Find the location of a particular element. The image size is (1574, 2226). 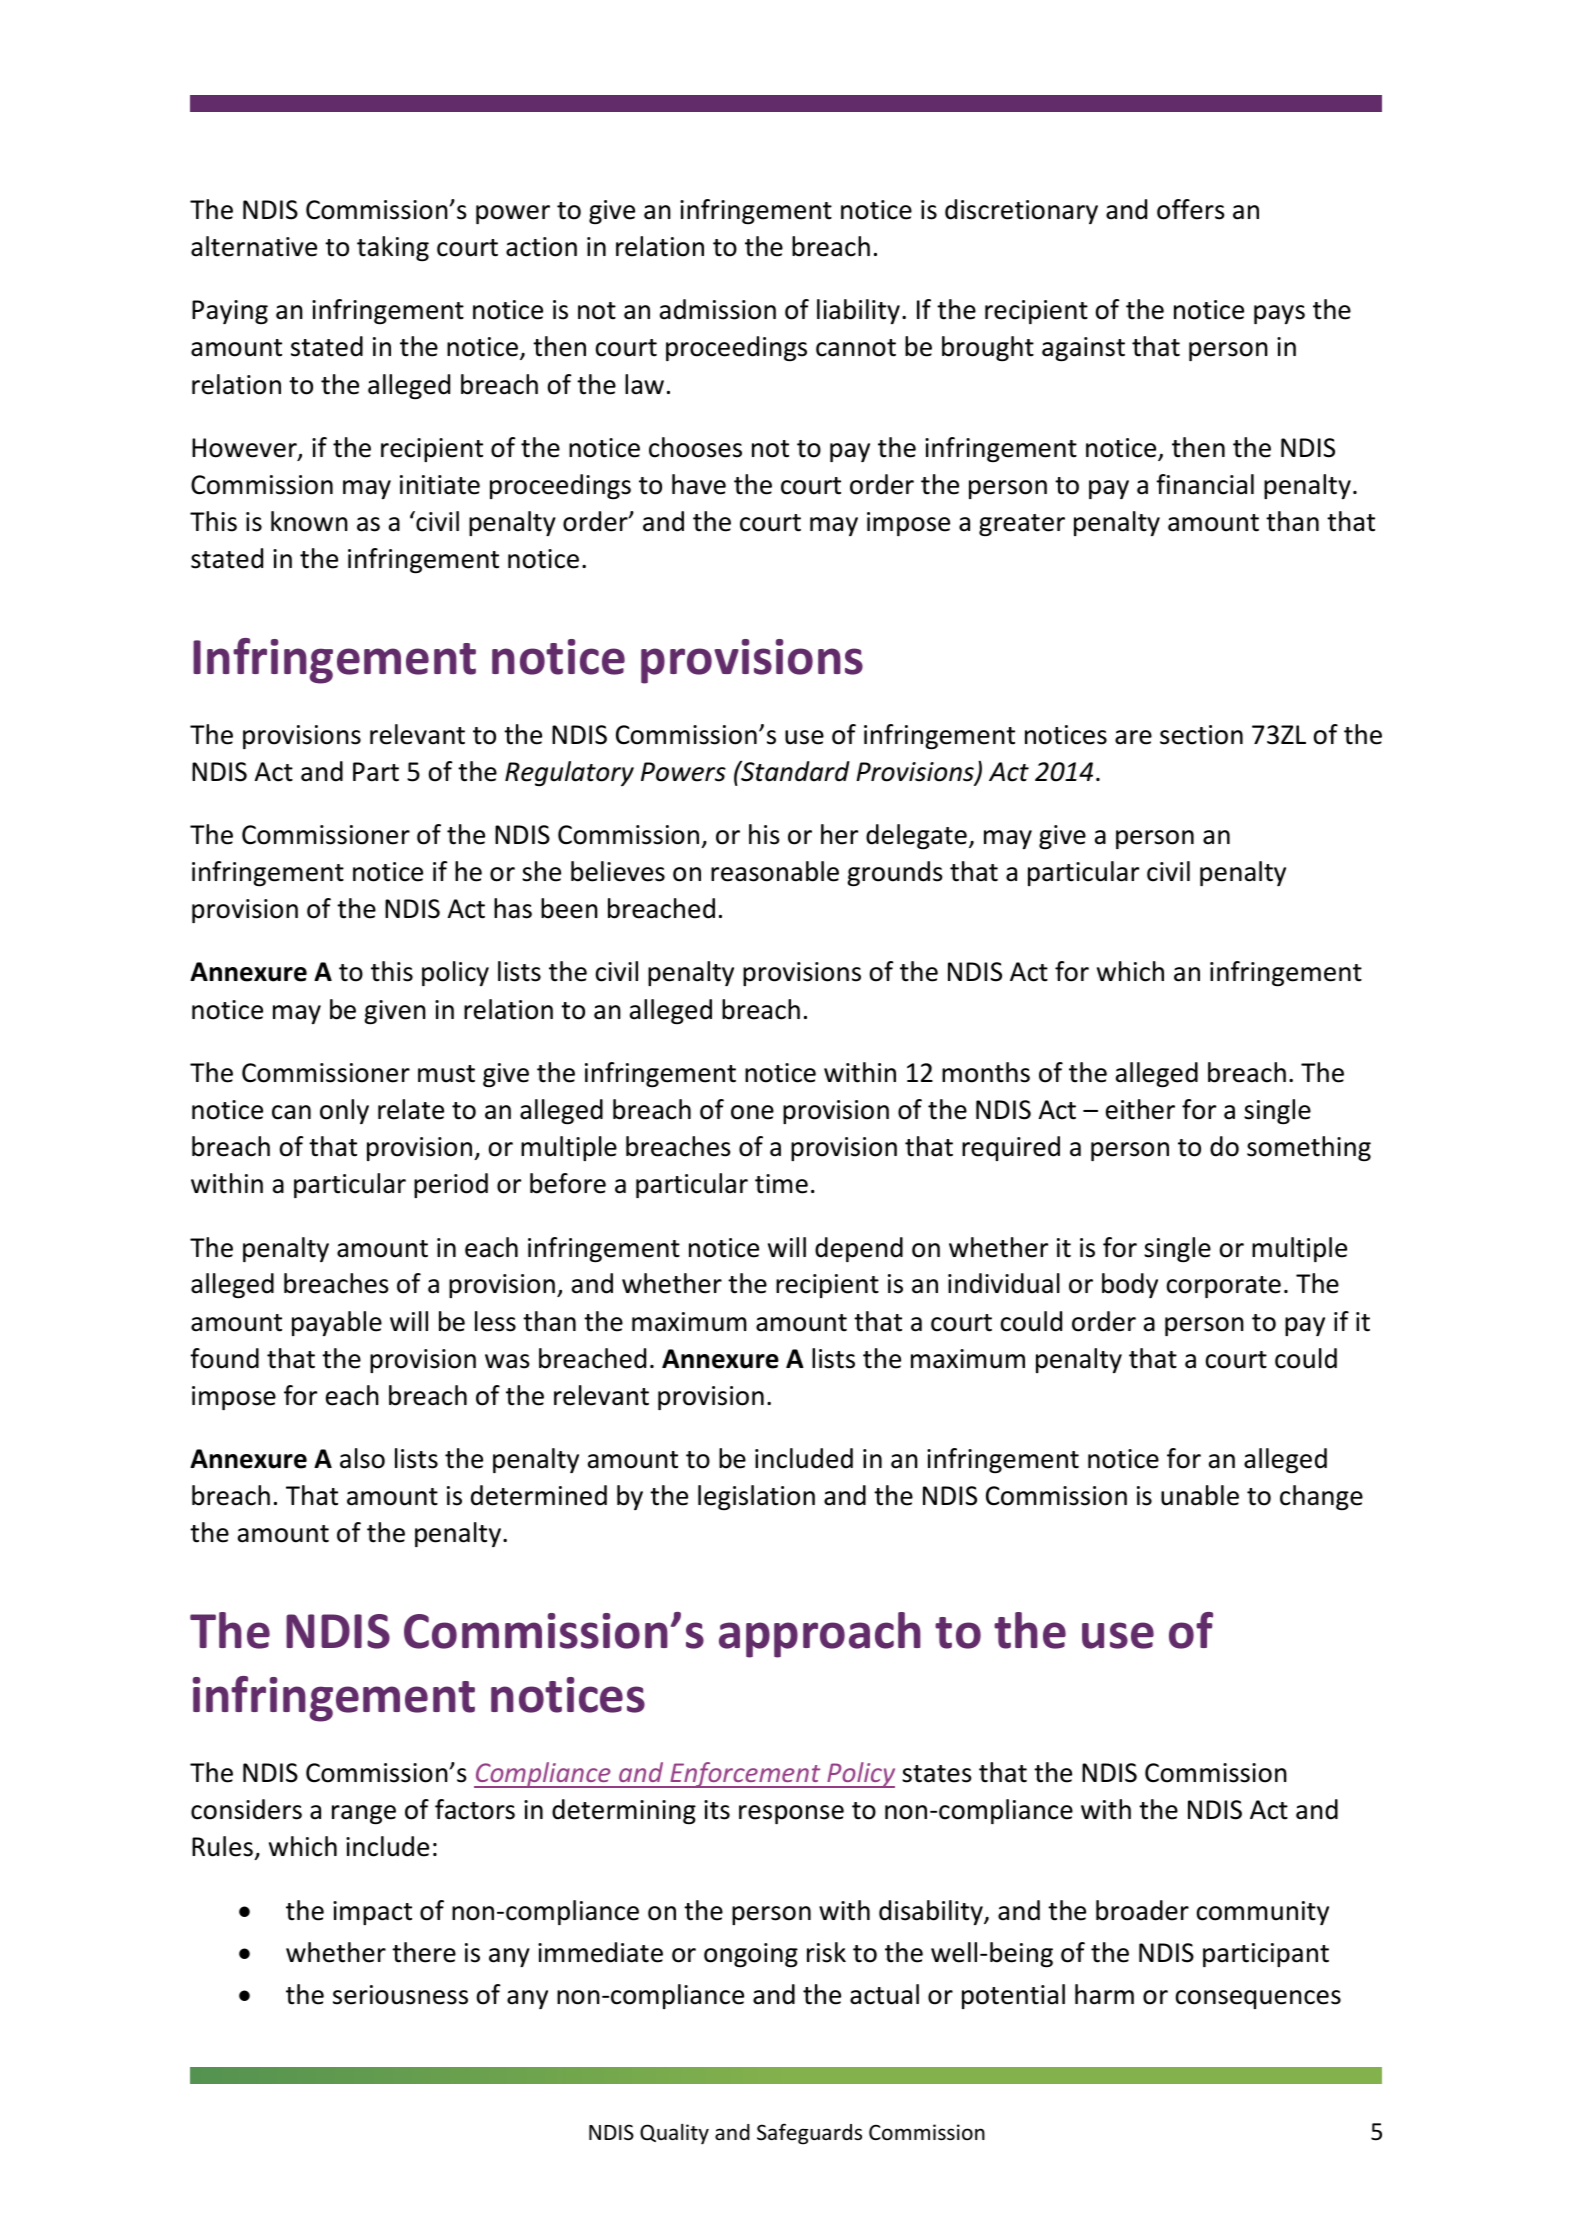

admission is located at coordinates (718, 309).
